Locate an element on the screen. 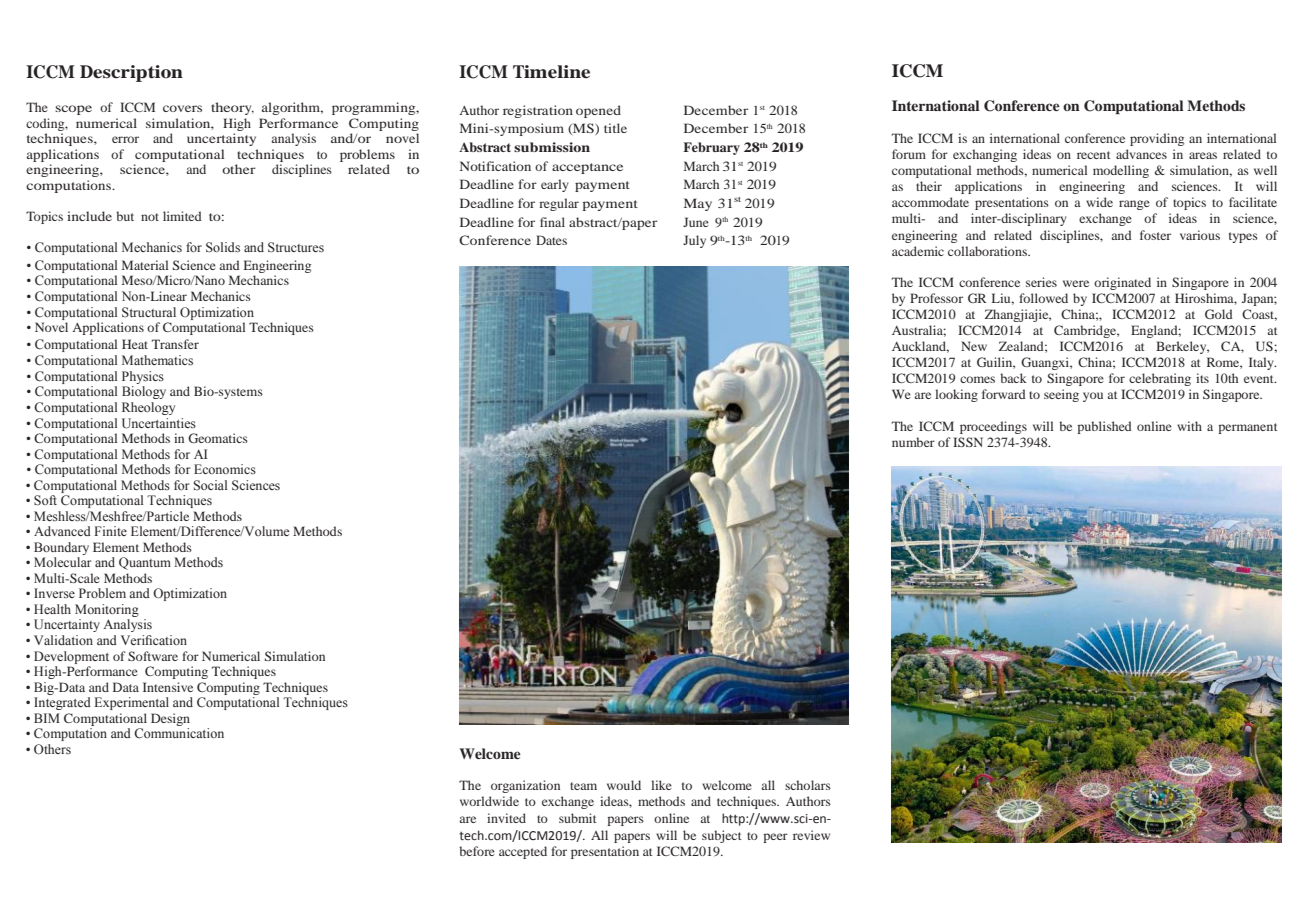 This screenshot has height=924, width=1309. opened is located at coordinates (598, 111).
